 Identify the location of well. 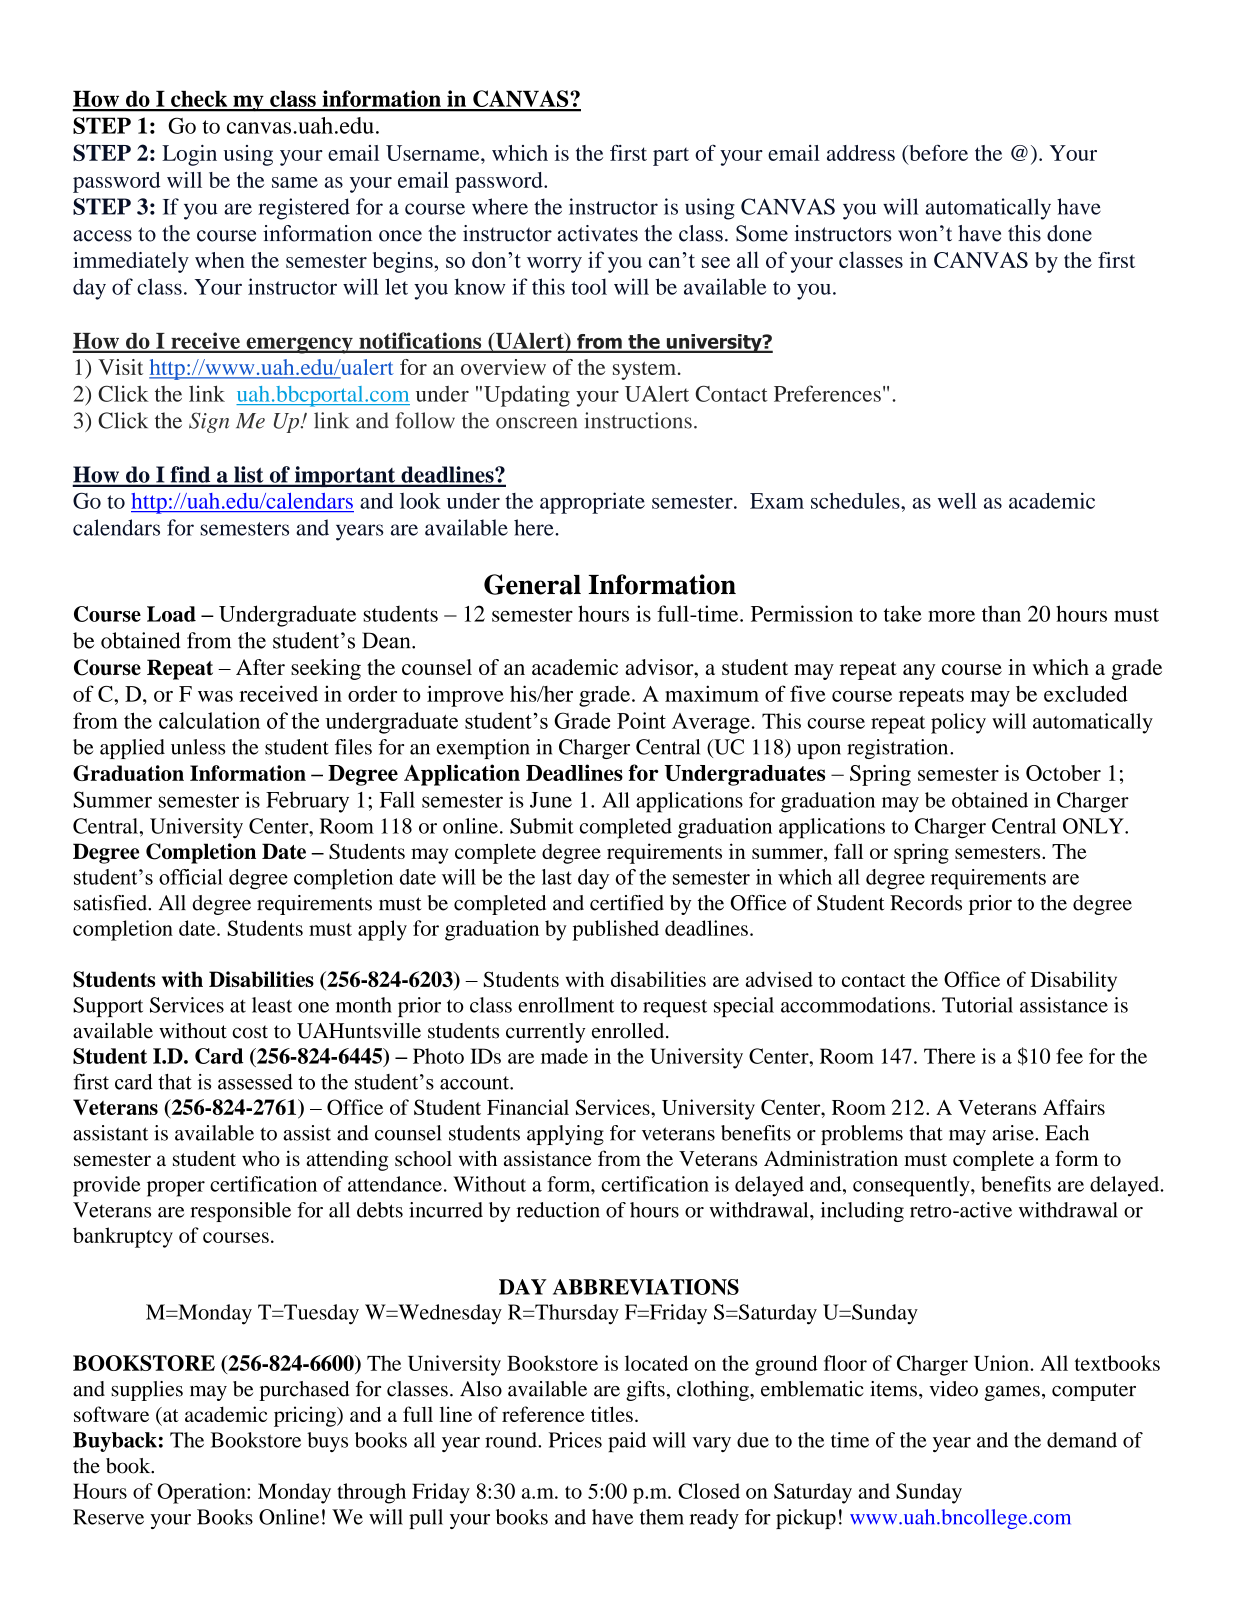
(957, 500).
